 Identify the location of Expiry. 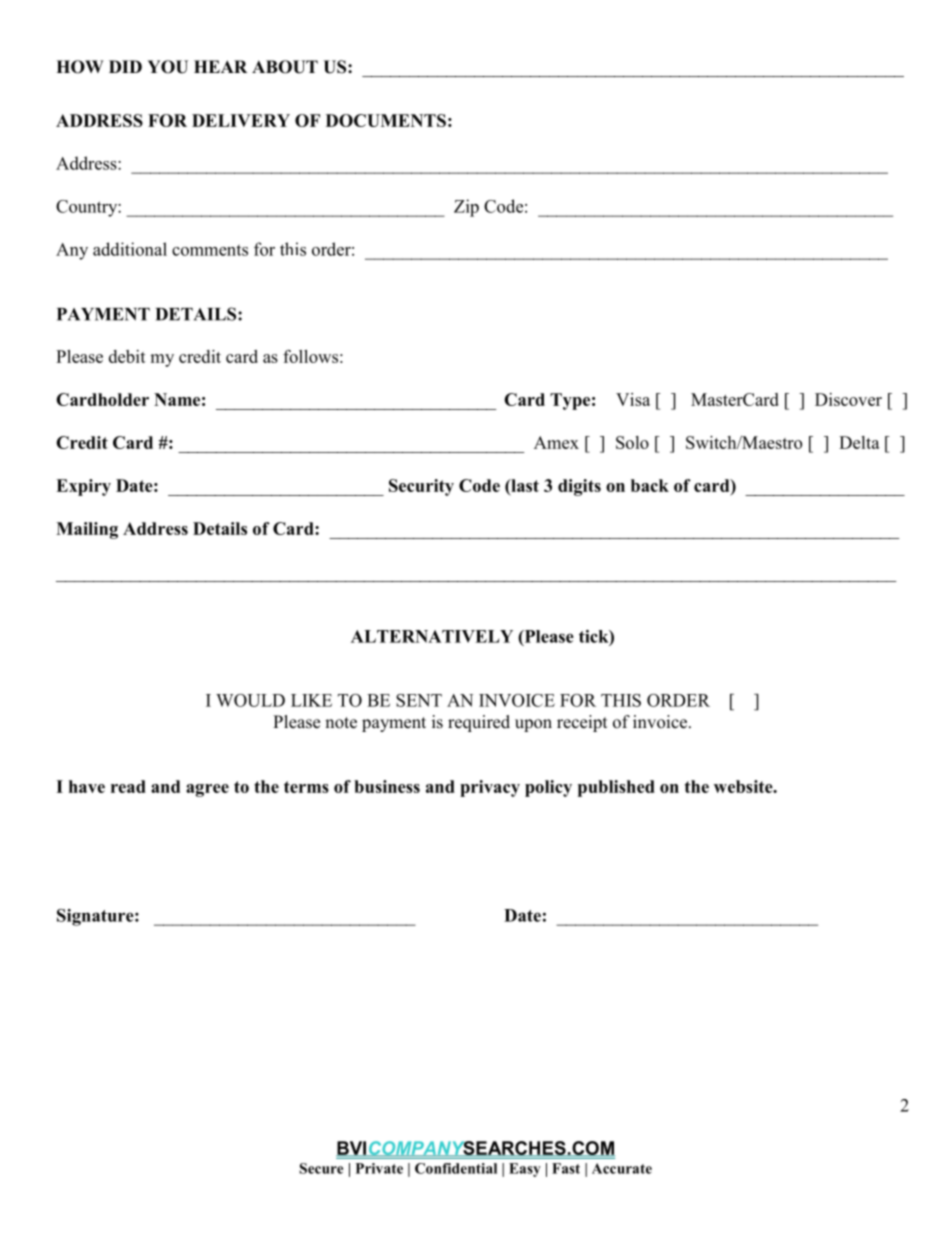
(83, 487).
